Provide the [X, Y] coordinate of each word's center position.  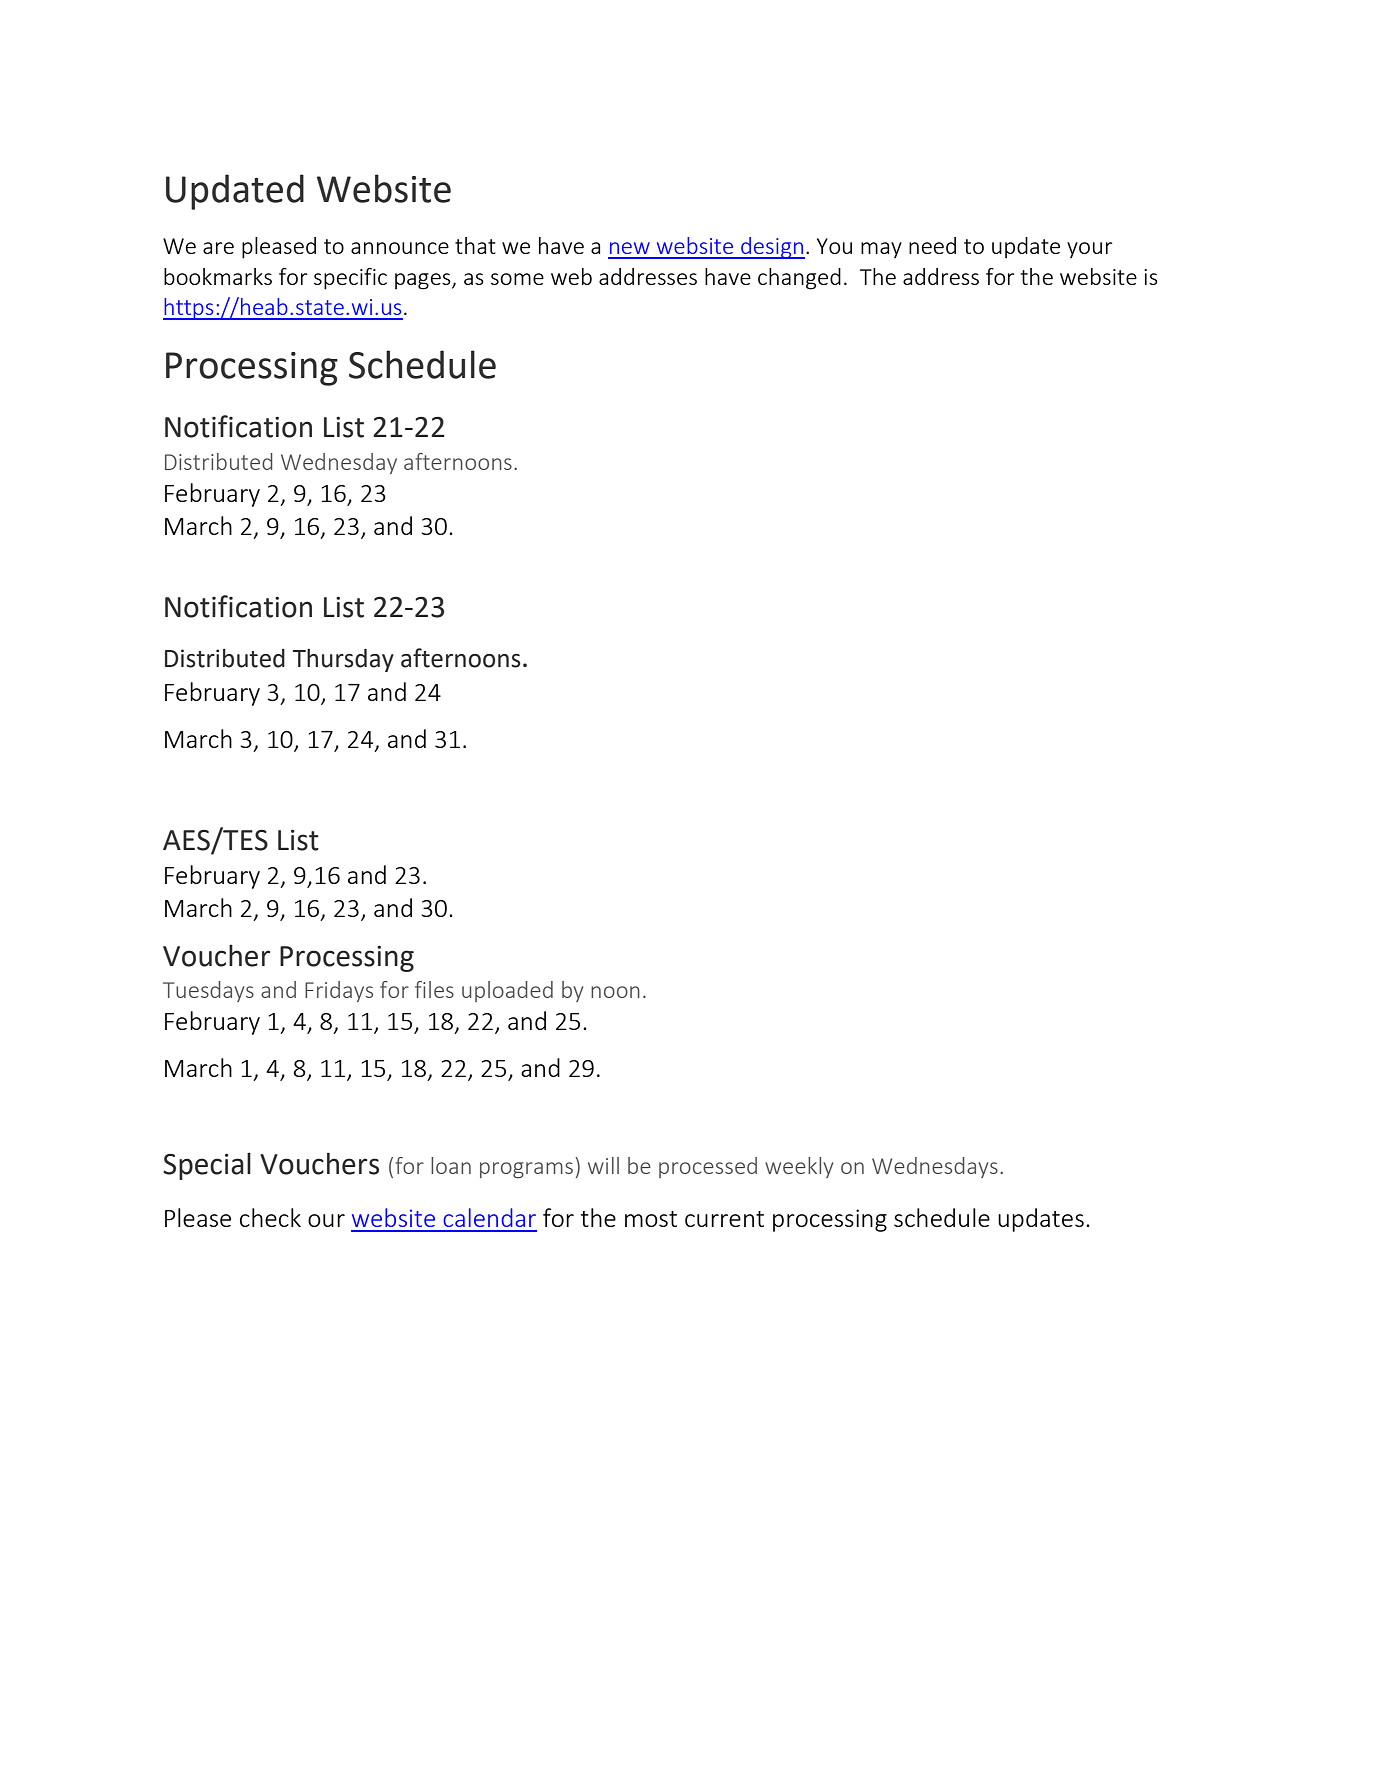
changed [799, 279]
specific [350, 279]
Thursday [343, 660]
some [517, 279]
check [270, 1217]
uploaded [507, 991]
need [932, 245]
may [881, 250]
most [651, 1219]
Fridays [339, 991]
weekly [799, 1167]
